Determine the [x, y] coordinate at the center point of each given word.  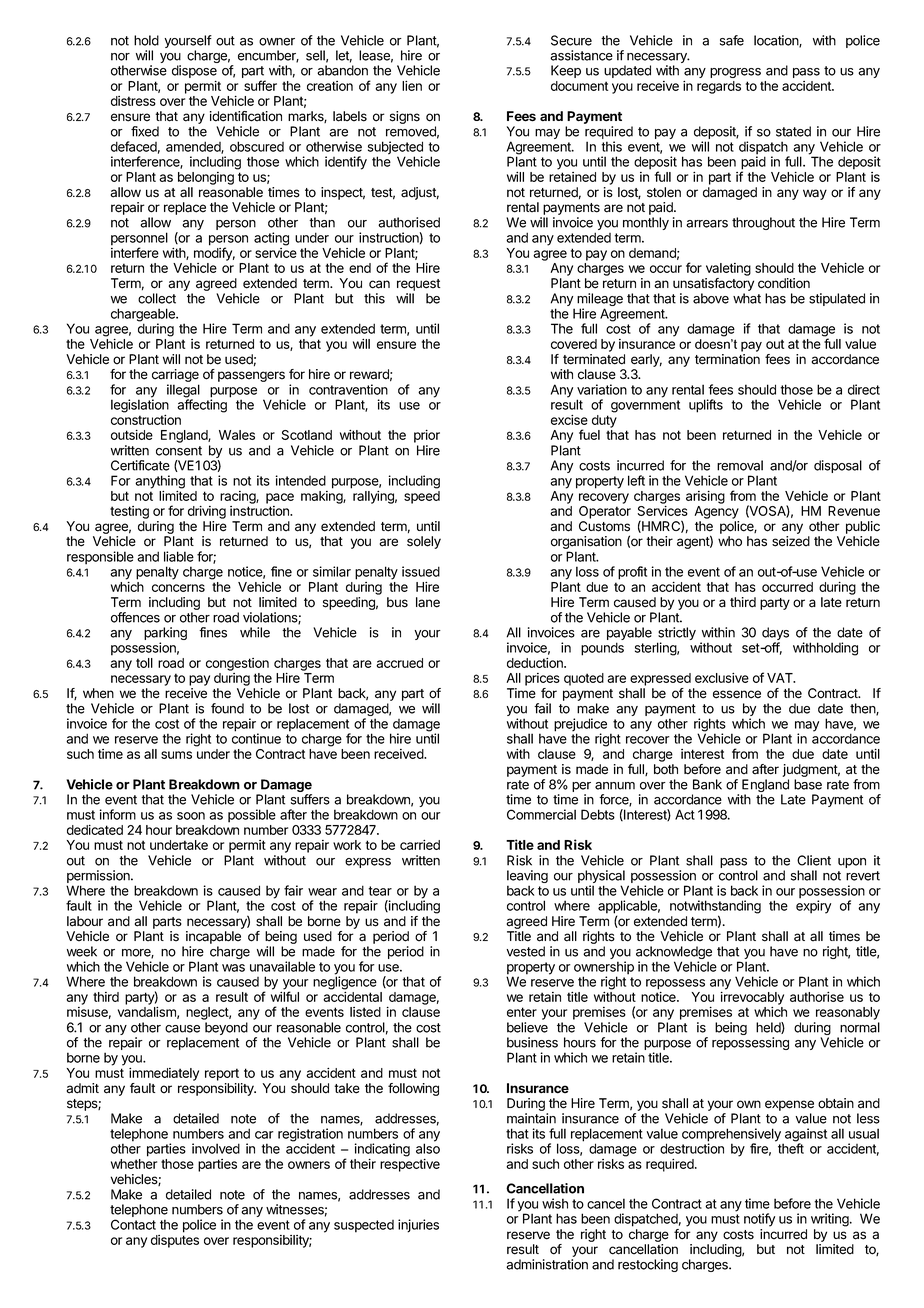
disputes [175, 1241]
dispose [194, 71]
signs [405, 117]
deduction [536, 663]
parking [165, 635]
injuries [418, 1226]
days [775, 635]
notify [759, 1220]
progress [735, 73]
